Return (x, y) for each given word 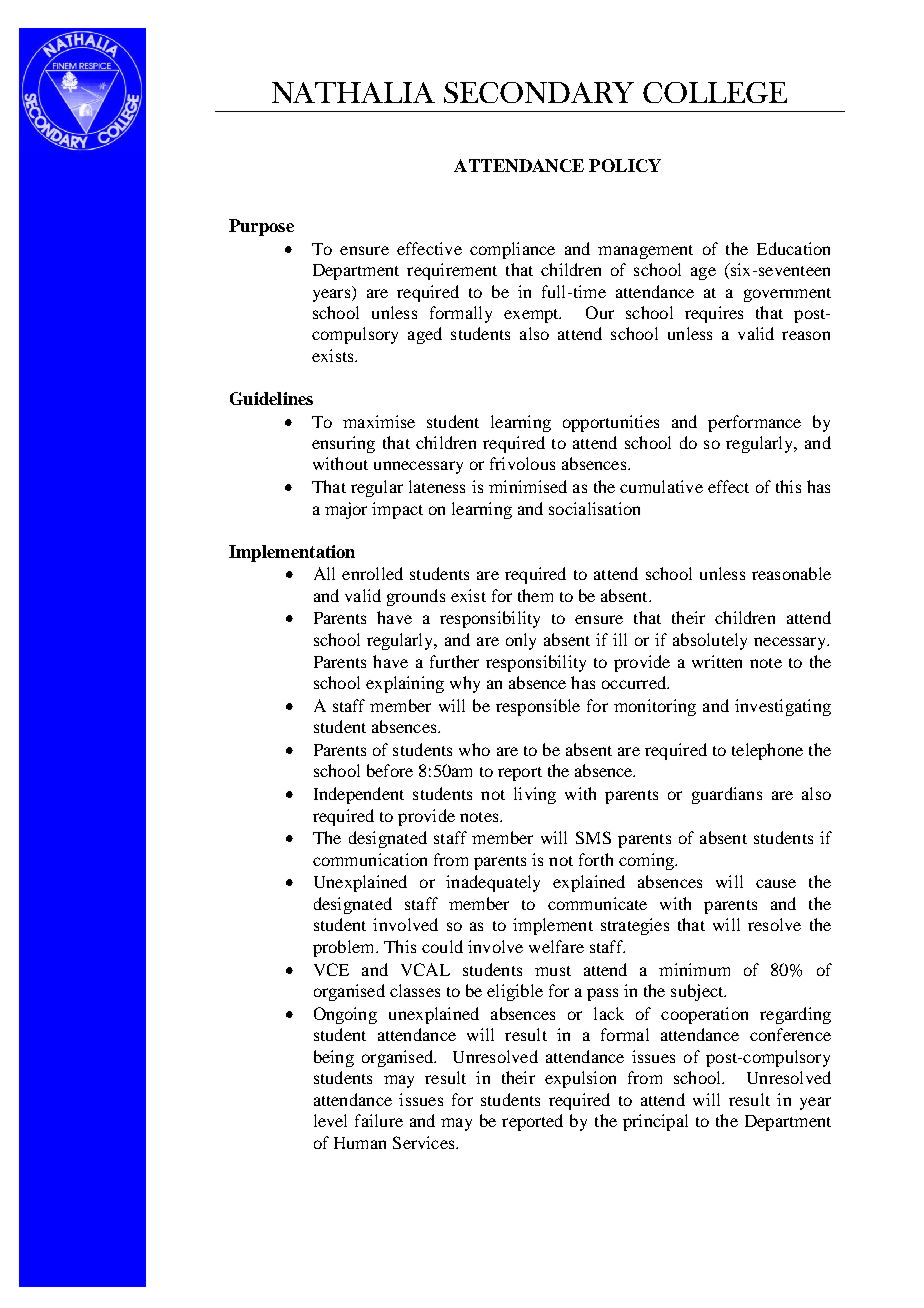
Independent (359, 795)
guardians (727, 795)
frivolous (522, 463)
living (535, 795)
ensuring (343, 444)
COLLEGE (715, 92)
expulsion (580, 1079)
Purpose (261, 227)
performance (754, 423)
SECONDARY (539, 92)
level (330, 1120)
